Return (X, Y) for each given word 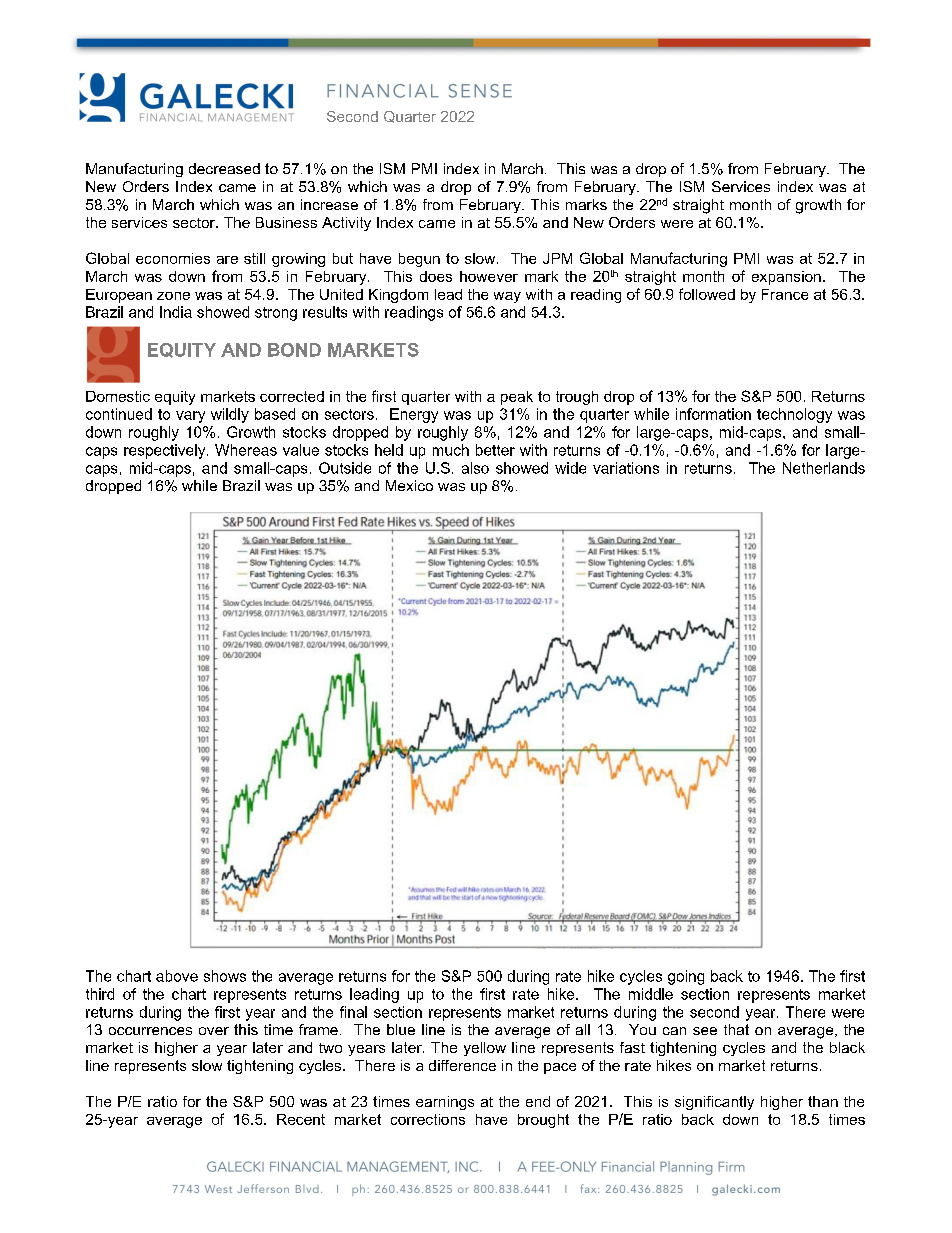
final (353, 1012)
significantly (714, 1103)
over (214, 1031)
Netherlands (824, 468)
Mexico (409, 485)
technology (794, 415)
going (686, 977)
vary (190, 417)
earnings (445, 1103)
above (177, 976)
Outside (345, 468)
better (495, 450)
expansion (786, 278)
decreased (224, 168)
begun (419, 260)
